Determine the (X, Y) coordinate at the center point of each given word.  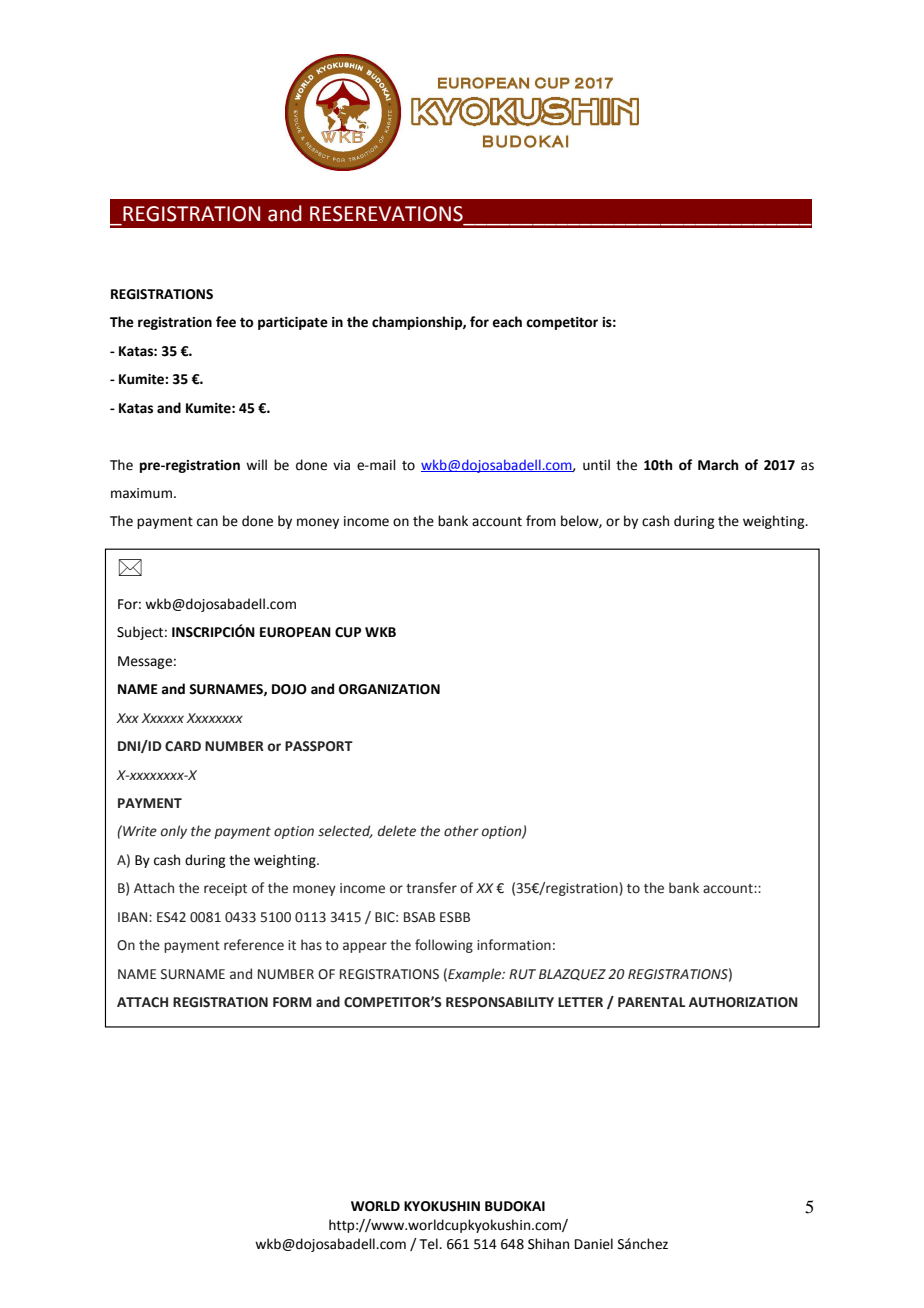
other (461, 831)
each (507, 322)
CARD (183, 746)
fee (226, 322)
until (596, 465)
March (718, 465)
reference (254, 945)
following (444, 946)
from (541, 521)
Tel (430, 1244)
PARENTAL (651, 1002)
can (207, 522)
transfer (431, 888)
